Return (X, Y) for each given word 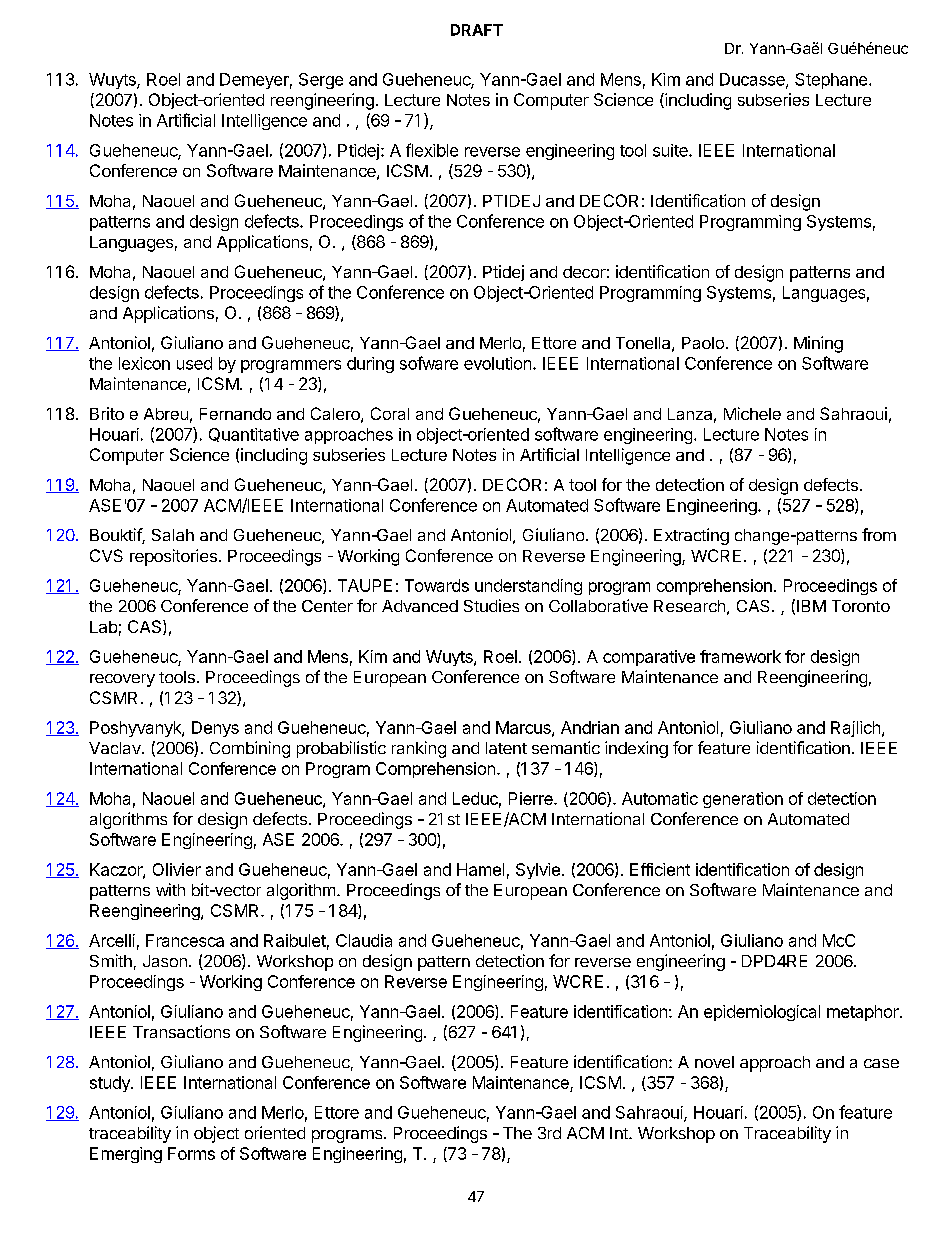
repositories (173, 557)
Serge (321, 81)
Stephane (832, 81)
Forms (191, 1153)
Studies (491, 605)
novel (714, 1062)
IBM (811, 606)
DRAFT (477, 30)
